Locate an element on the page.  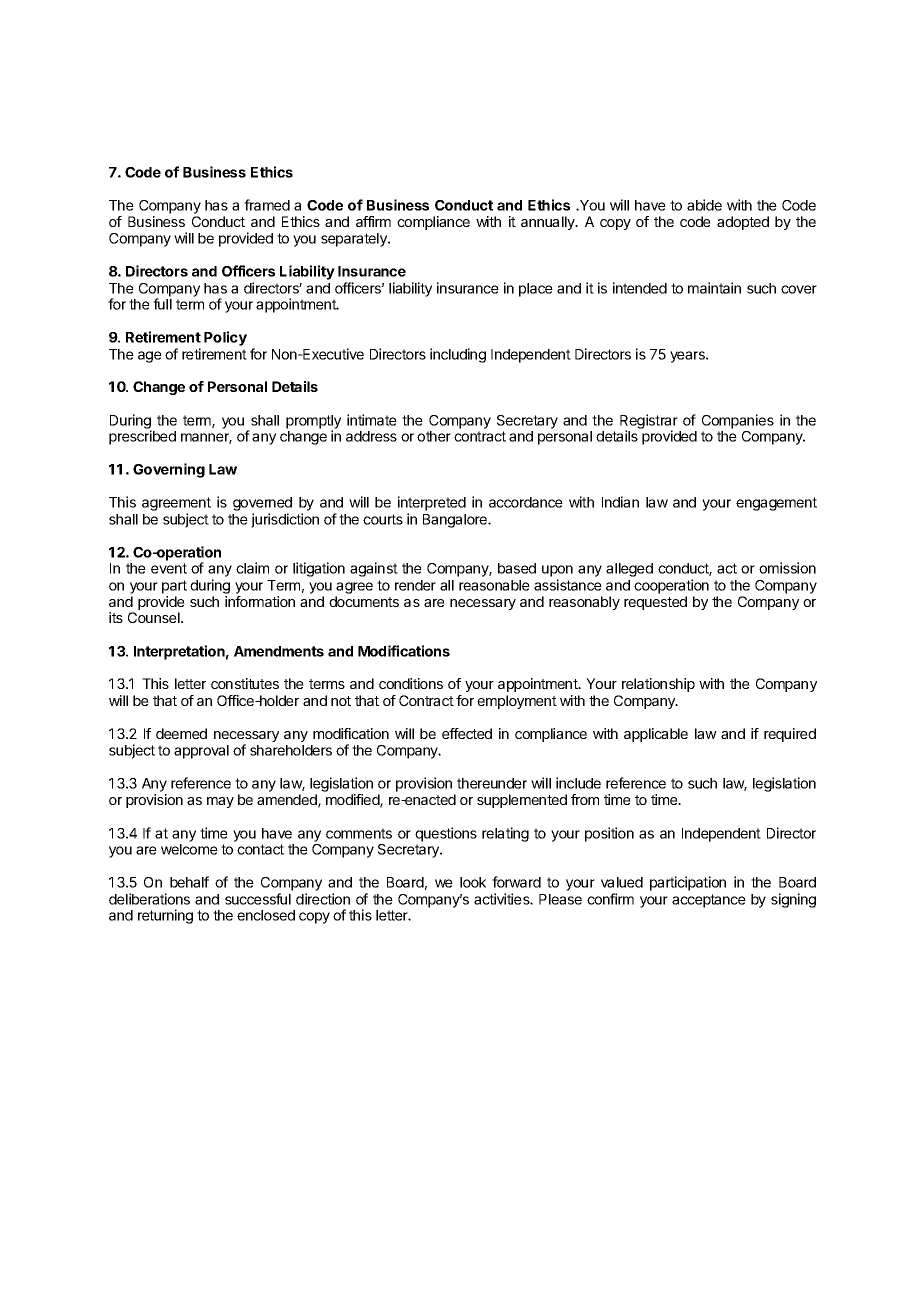
applicable is located at coordinates (656, 735).
